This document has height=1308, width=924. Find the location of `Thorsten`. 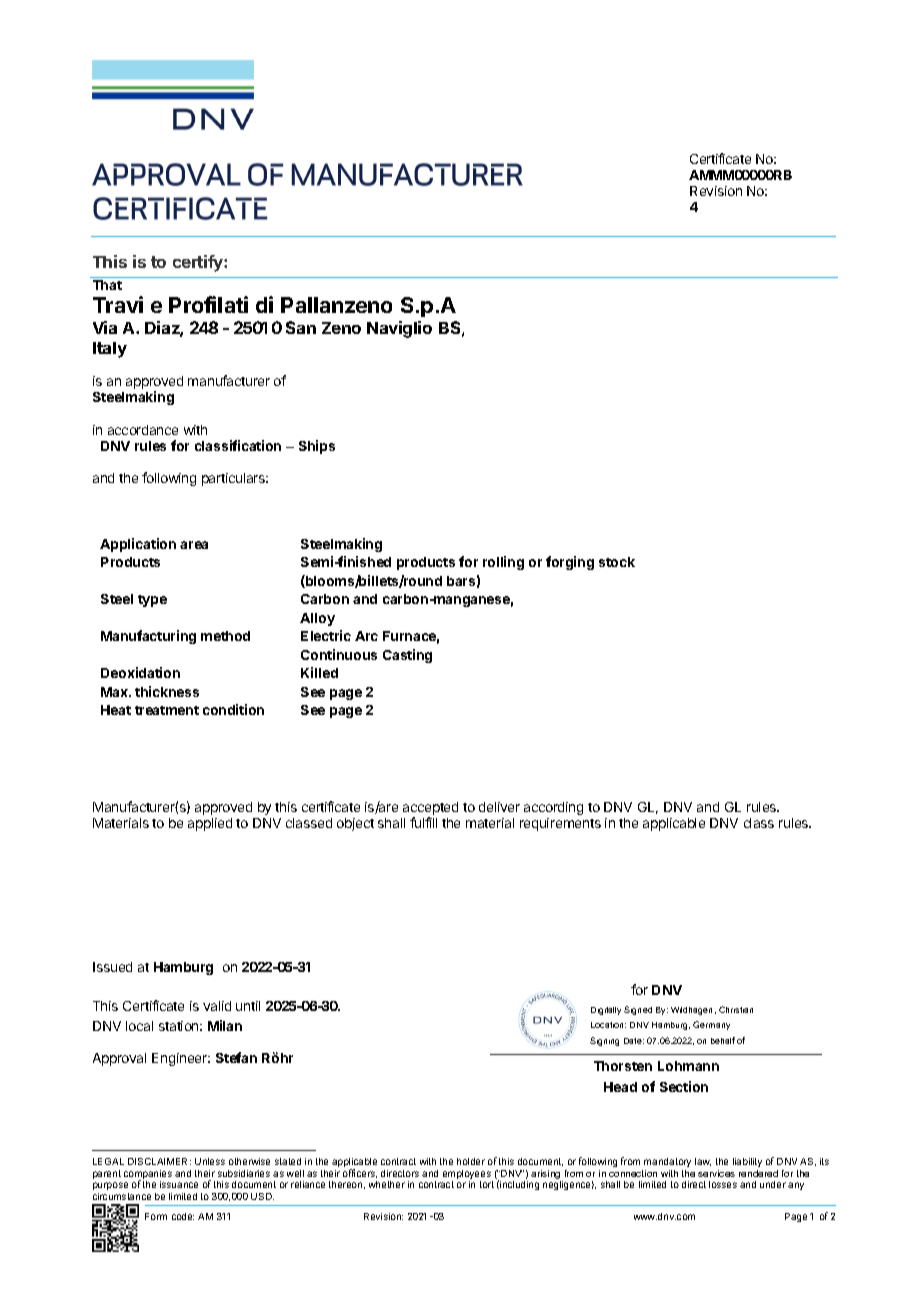

Thorsten is located at coordinates (623, 1066).
